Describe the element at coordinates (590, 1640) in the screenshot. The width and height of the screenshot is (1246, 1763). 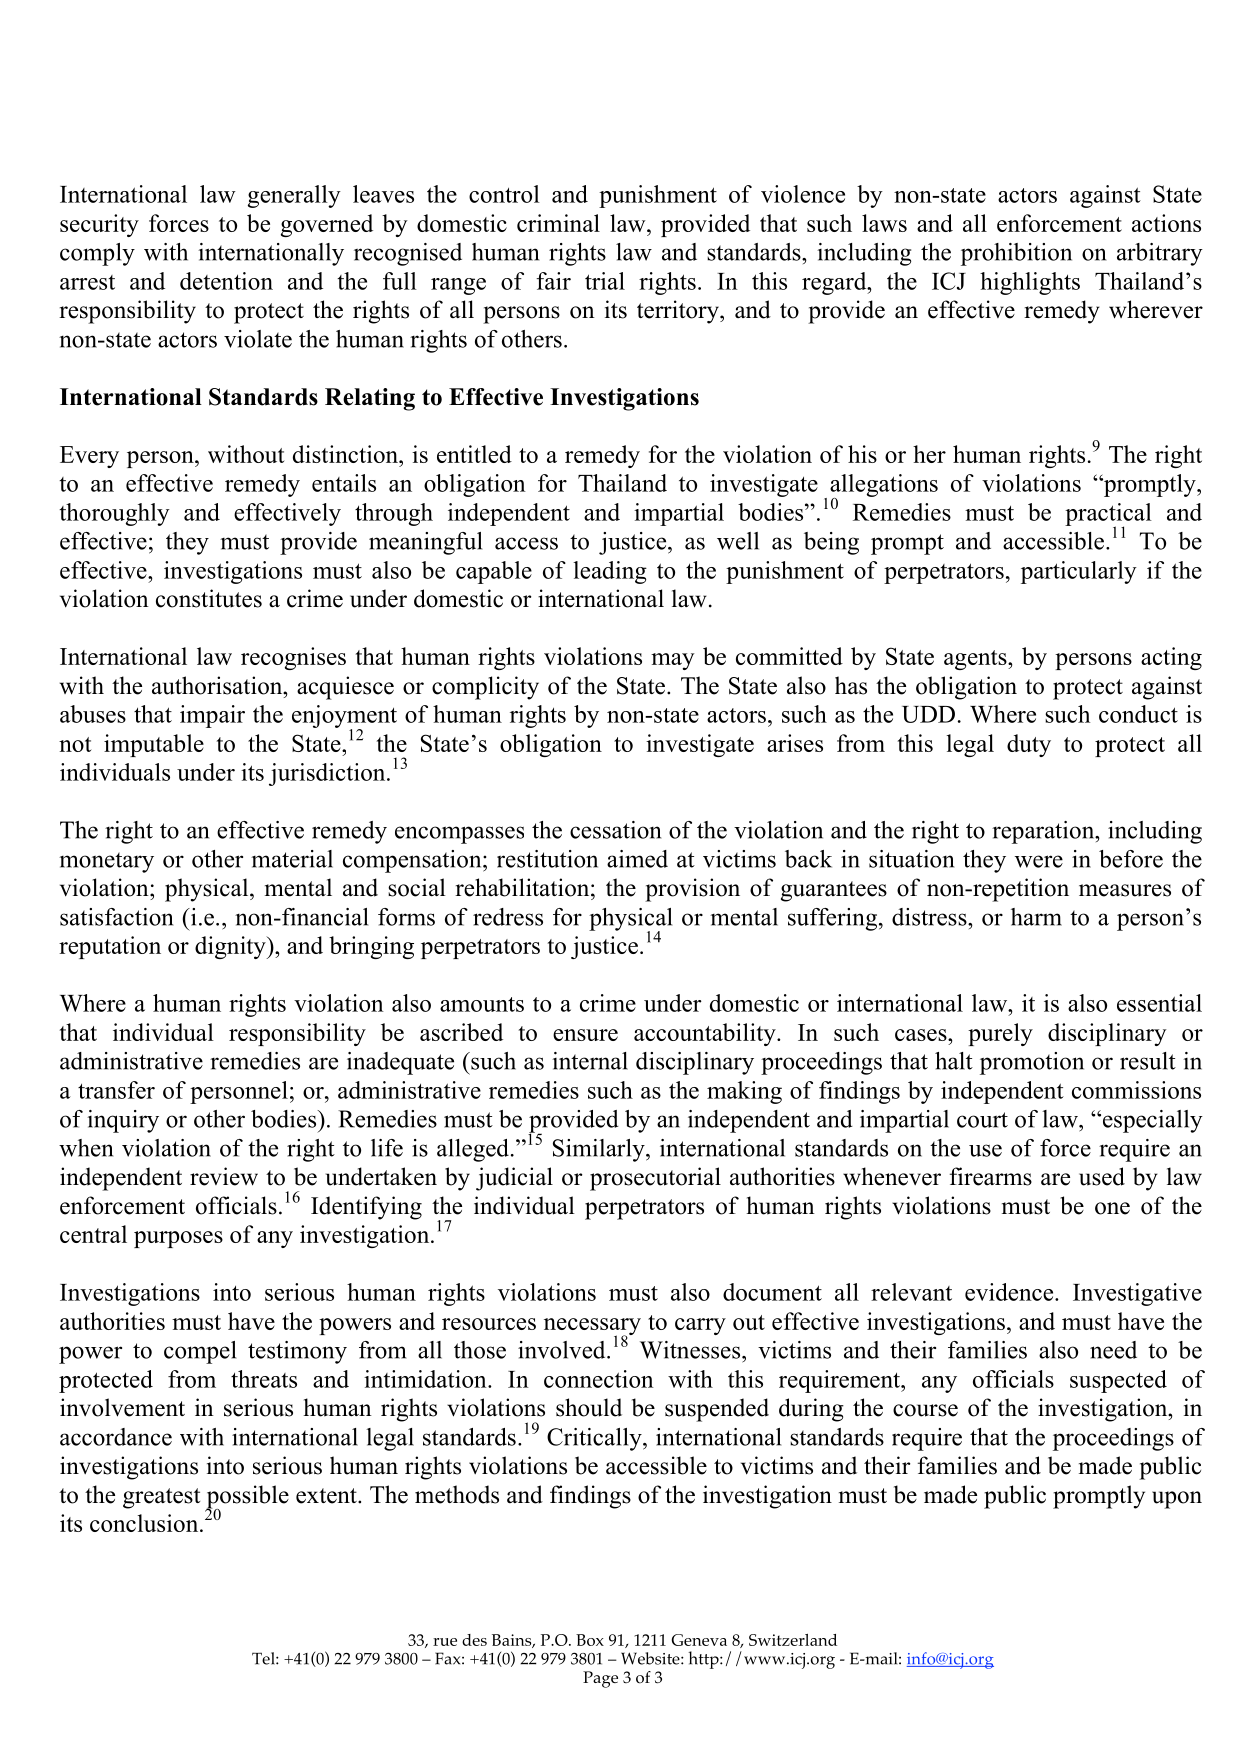
I see `Box` at that location.
